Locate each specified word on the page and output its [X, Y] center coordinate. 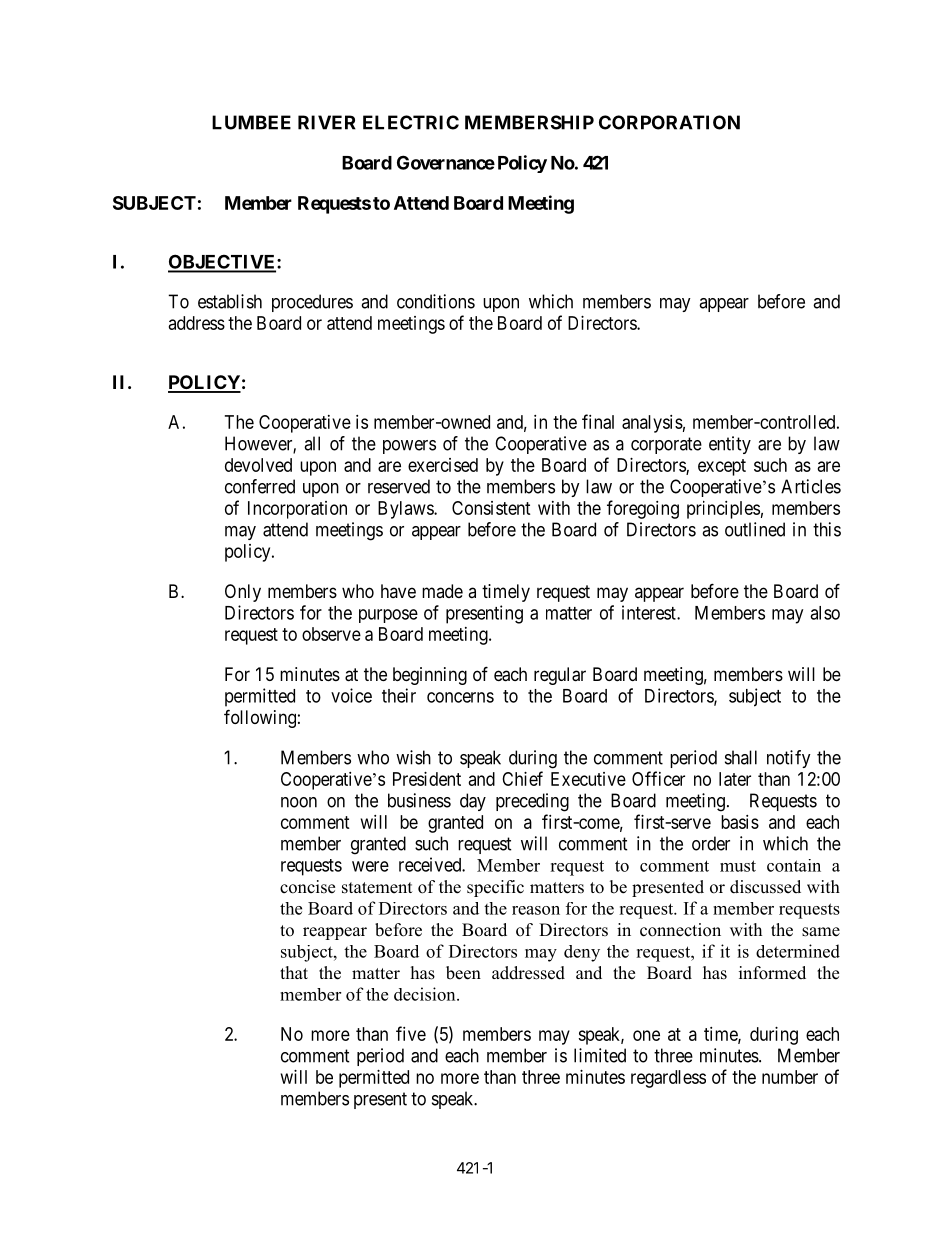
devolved [258, 465]
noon [299, 802]
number [790, 1077]
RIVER [327, 122]
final [598, 421]
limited [600, 1055]
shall [741, 757]
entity [730, 445]
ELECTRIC [411, 122]
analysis [652, 424]
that [294, 972]
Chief [522, 778]
